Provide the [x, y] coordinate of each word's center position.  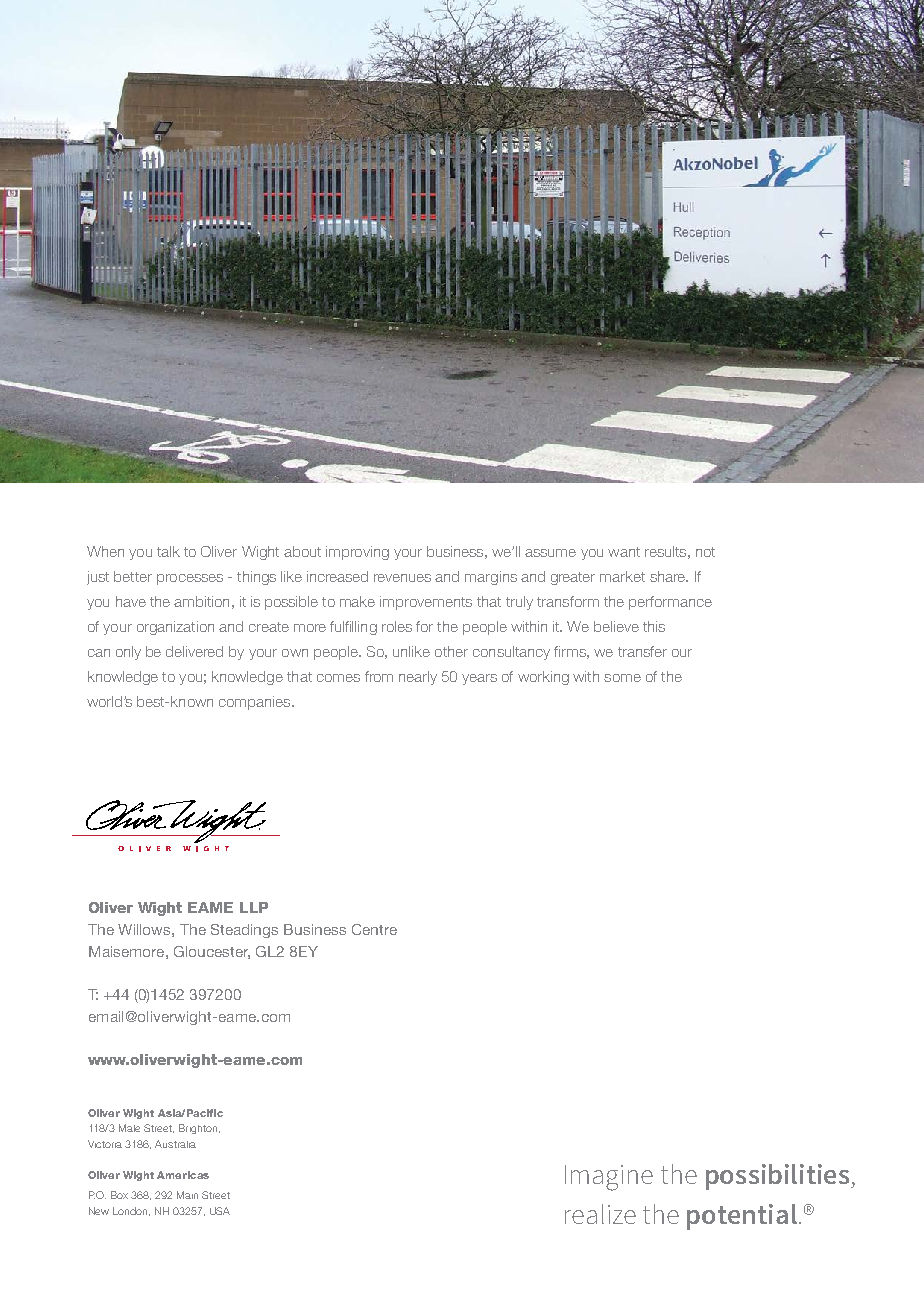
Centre [374, 929]
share [669, 576]
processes [190, 579]
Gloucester [212, 952]
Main [187, 1195]
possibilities [777, 1177]
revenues [402, 578]
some [622, 678]
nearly [418, 678]
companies [256, 703]
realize [600, 1214]
